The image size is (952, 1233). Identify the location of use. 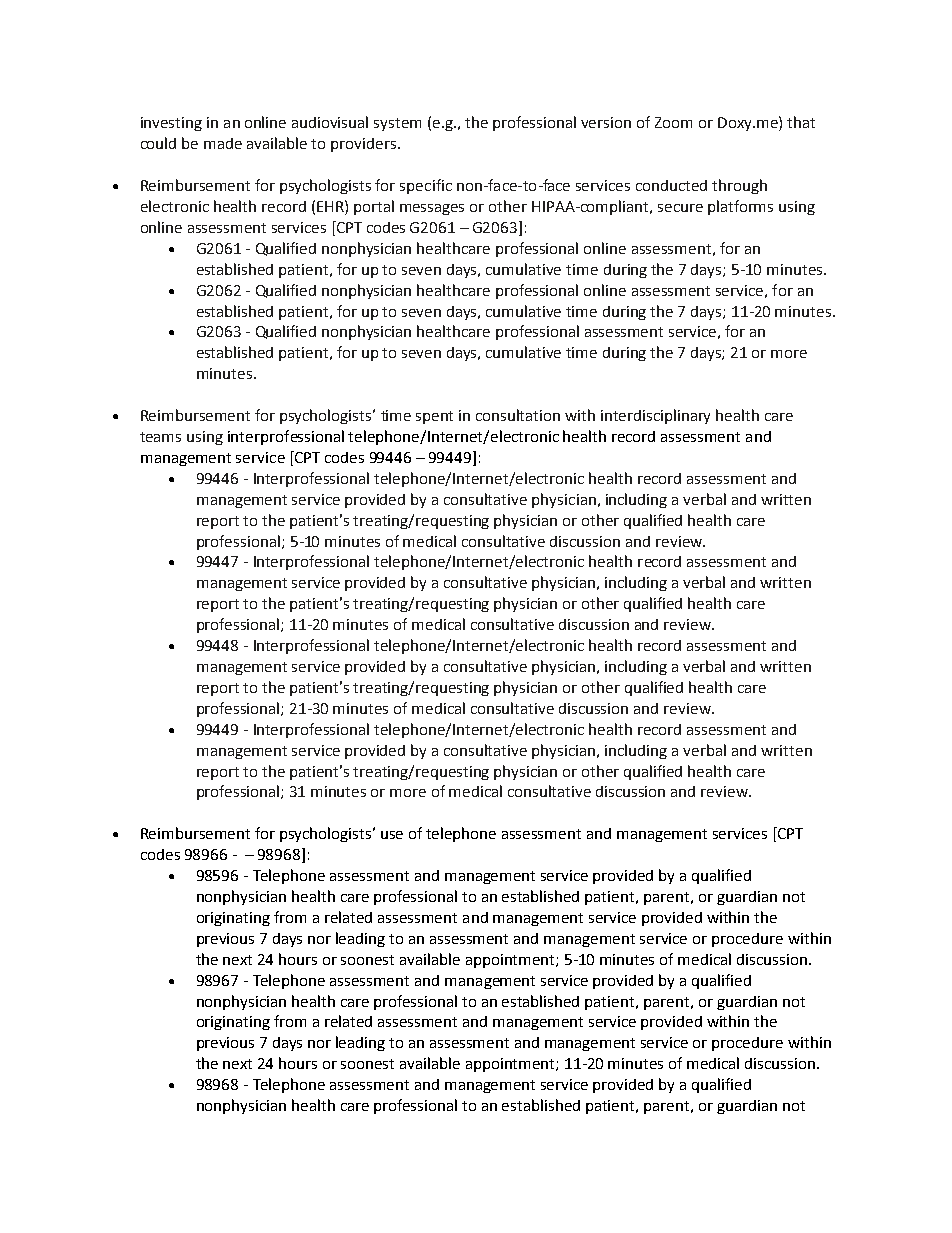
(392, 835).
